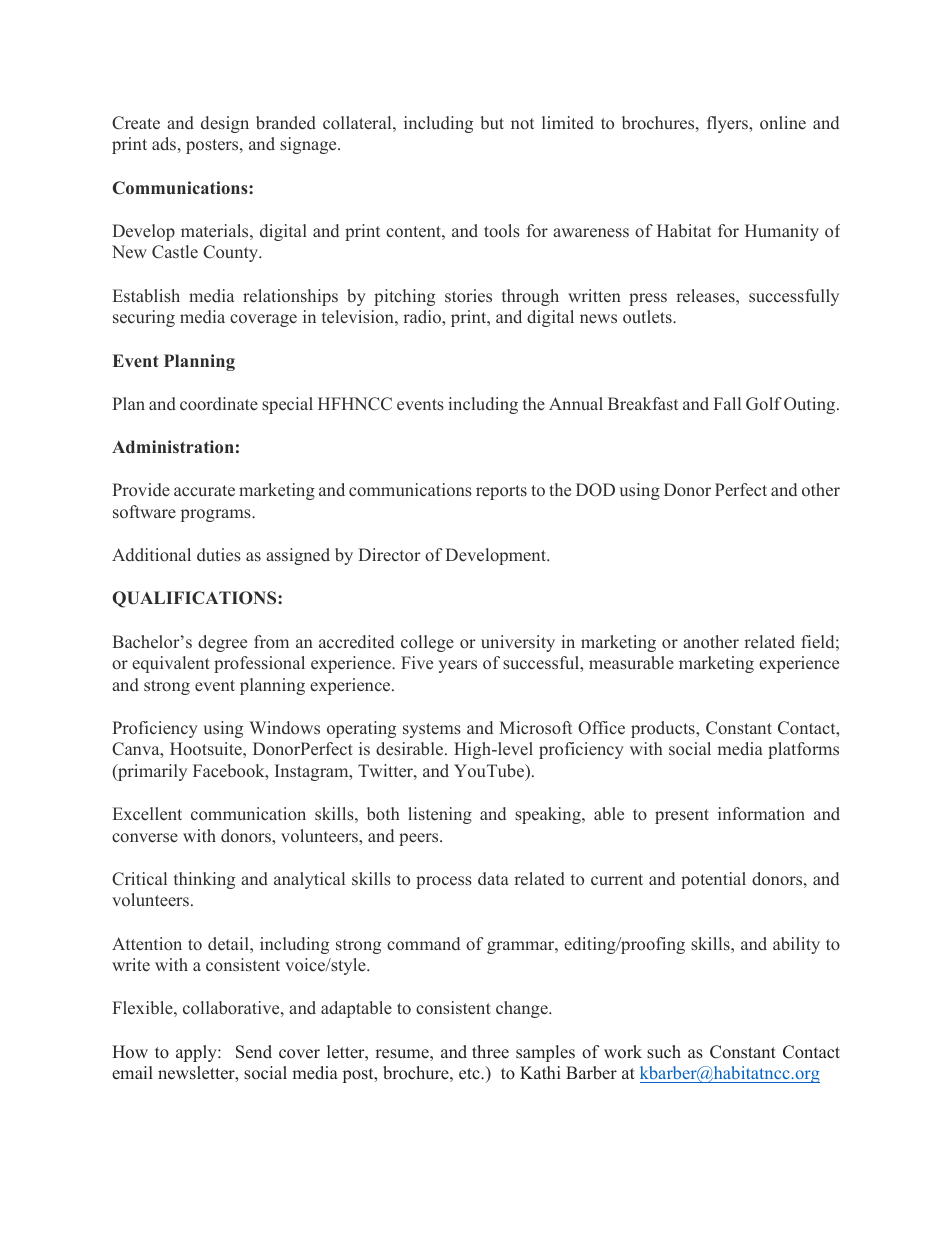  Describe the element at coordinates (219, 404) in the screenshot. I see `coordinate` at that location.
